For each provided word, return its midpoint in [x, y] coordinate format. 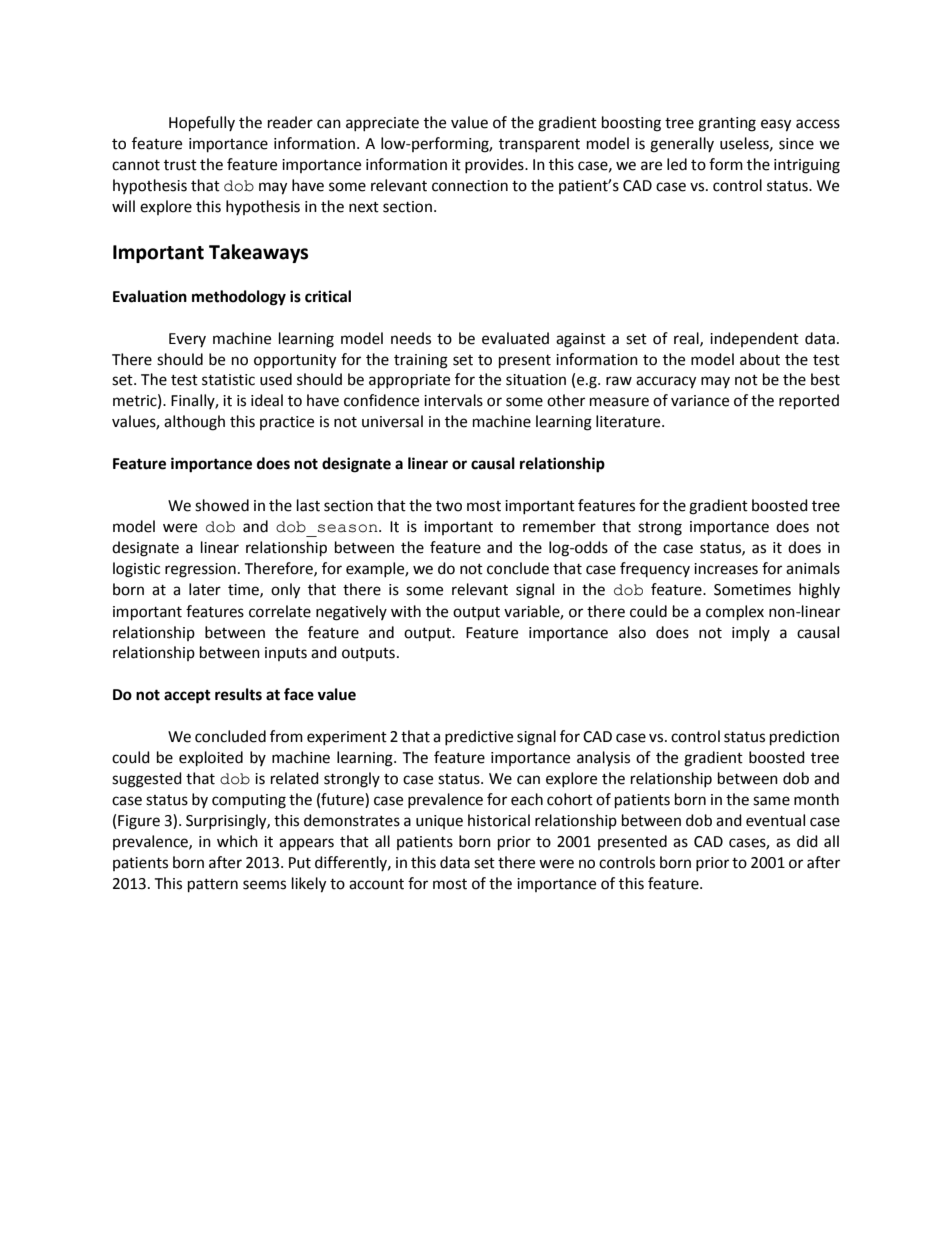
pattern [213, 886]
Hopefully [202, 124]
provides [495, 165]
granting [727, 124]
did [807, 841]
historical [499, 820]
